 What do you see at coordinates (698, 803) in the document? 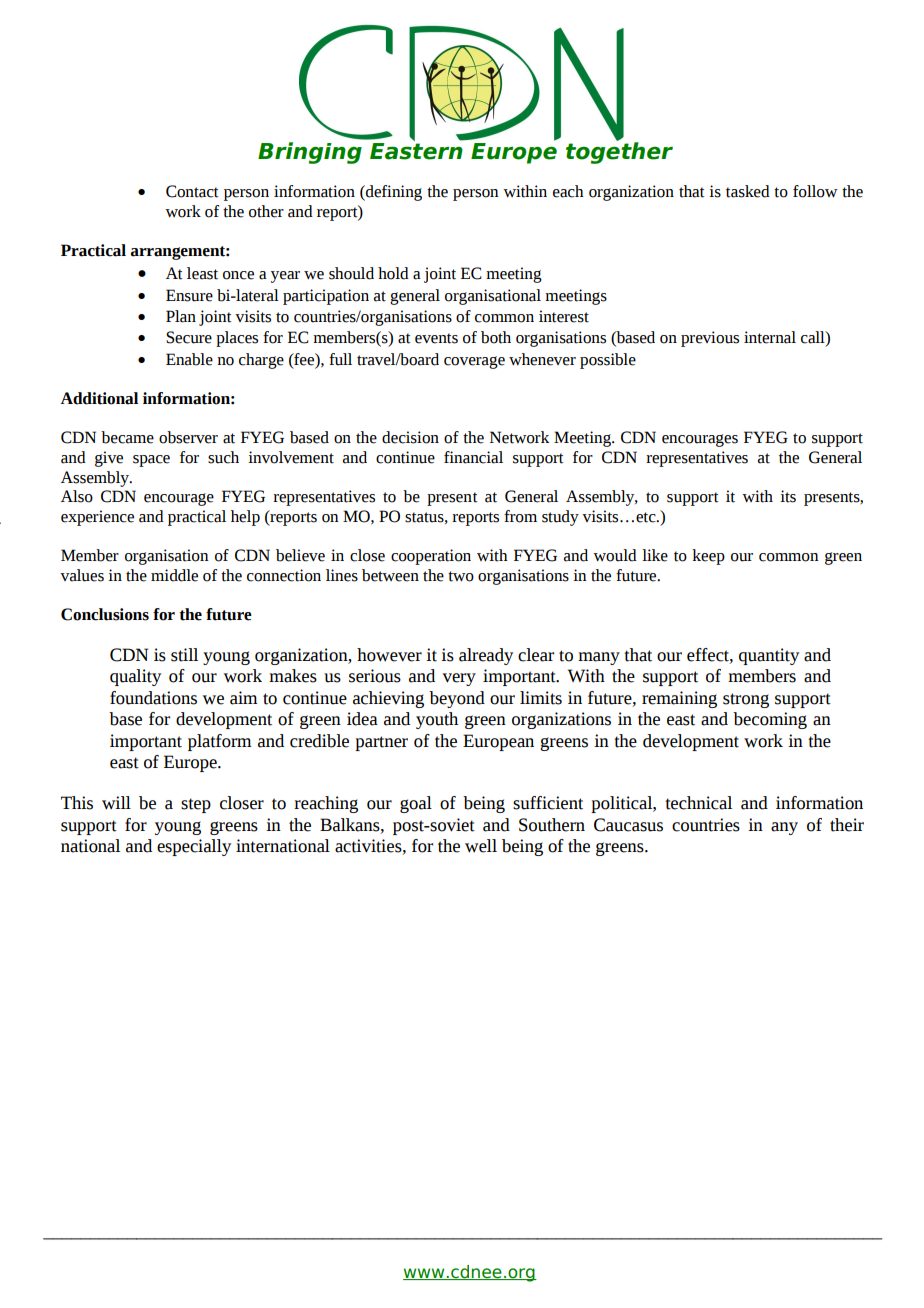
I see `technical` at bounding box center [698, 803].
